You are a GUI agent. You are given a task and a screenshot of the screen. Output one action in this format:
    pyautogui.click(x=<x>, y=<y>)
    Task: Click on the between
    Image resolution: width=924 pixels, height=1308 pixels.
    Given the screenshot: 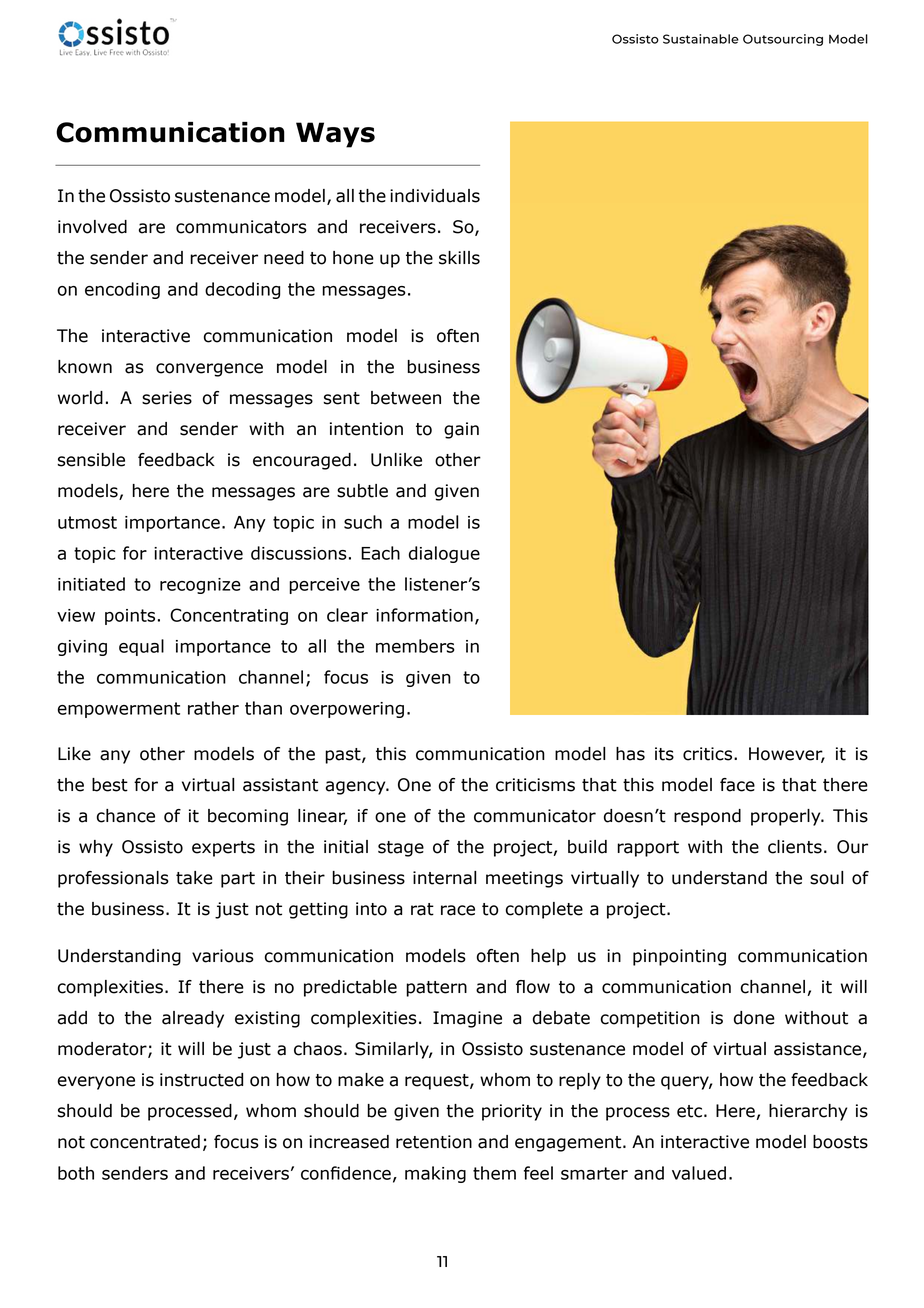 What is the action you would take?
    pyautogui.click(x=406, y=398)
